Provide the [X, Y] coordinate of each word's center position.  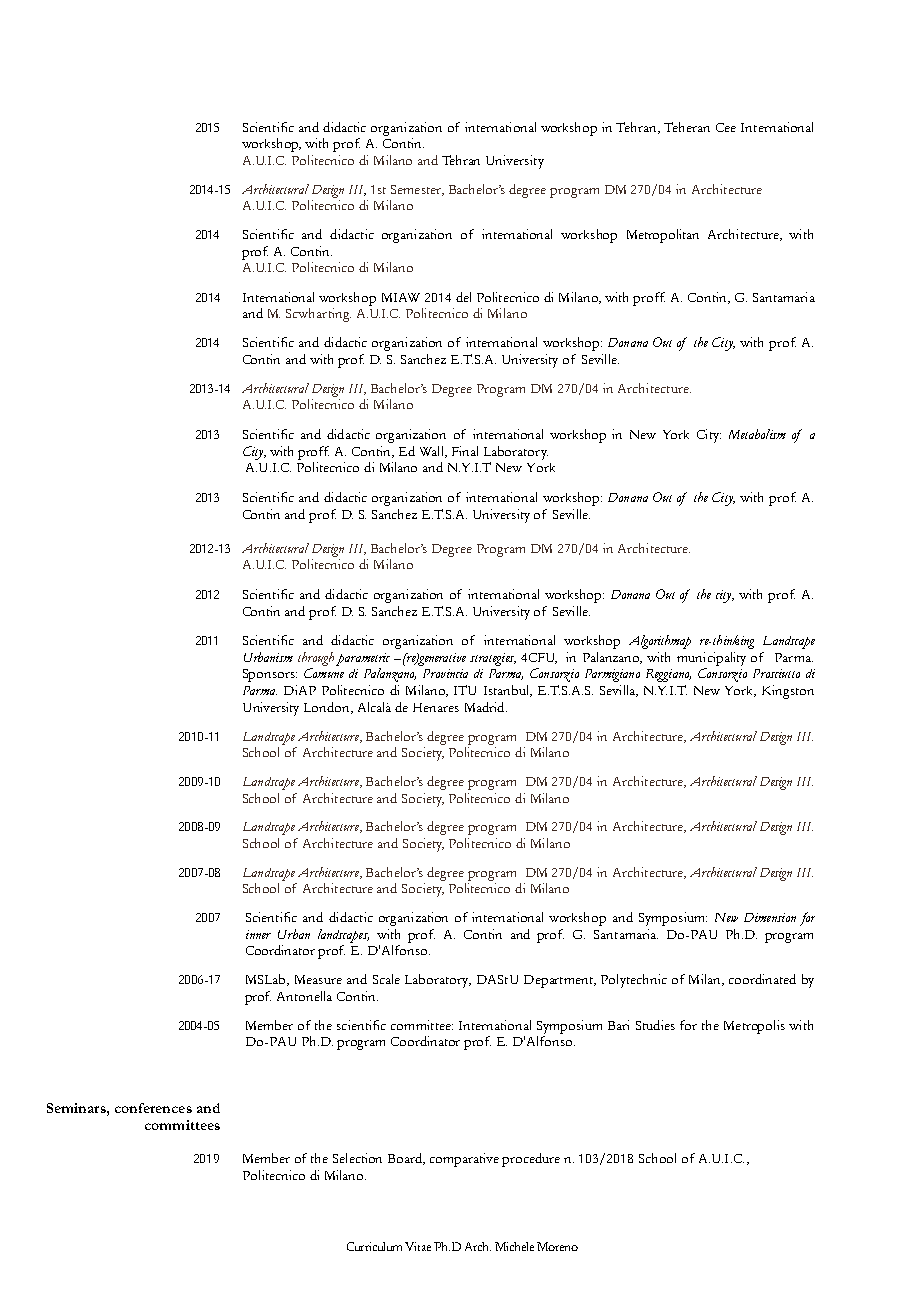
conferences [153, 1108]
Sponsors [270, 675]
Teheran [687, 127]
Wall [433, 452]
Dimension [770, 917]
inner [258, 934]
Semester [417, 190]
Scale [386, 979]
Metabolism [757, 434]
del [463, 297]
